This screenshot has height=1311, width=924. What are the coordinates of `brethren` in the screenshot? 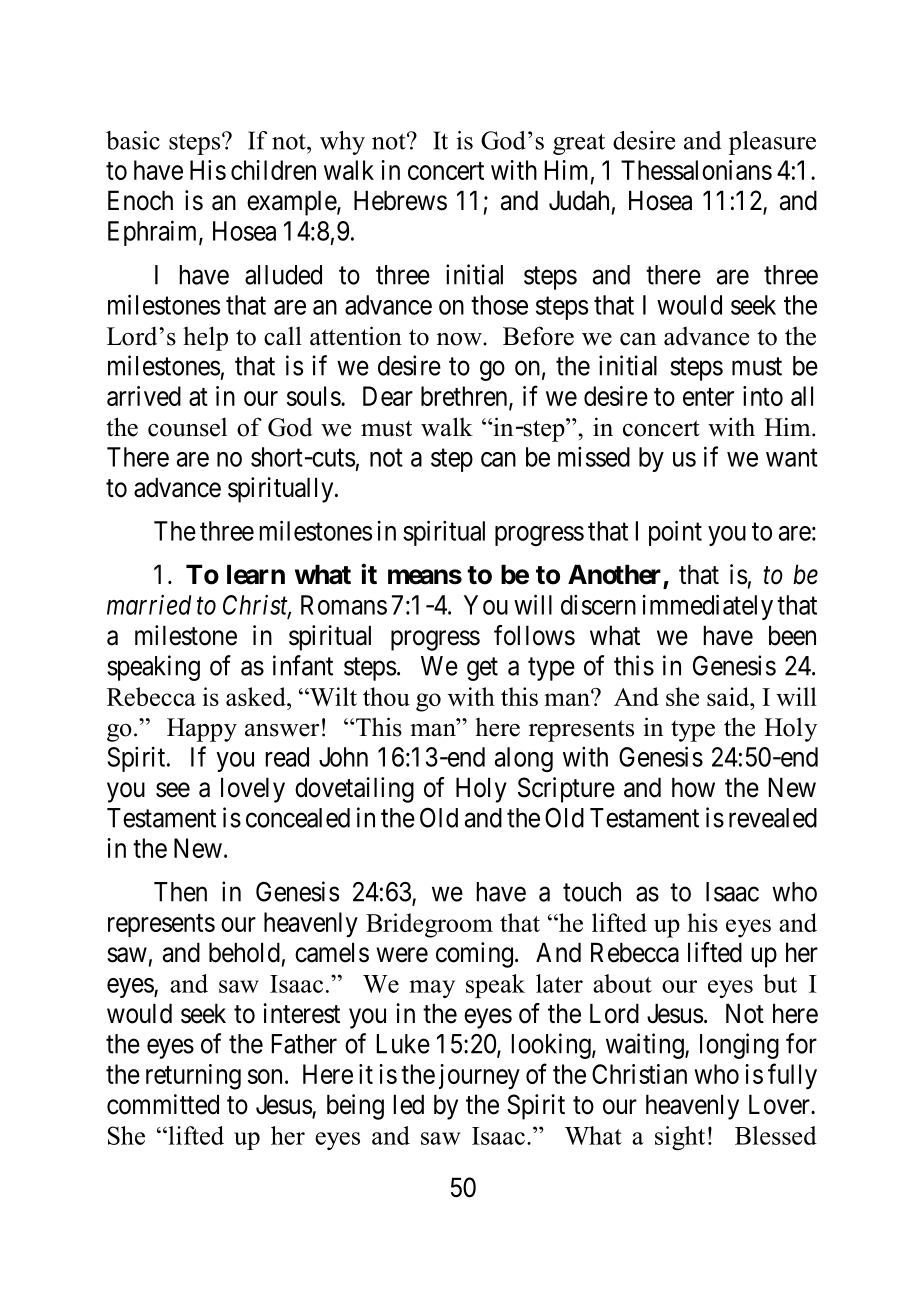 It's located at (465, 397).
